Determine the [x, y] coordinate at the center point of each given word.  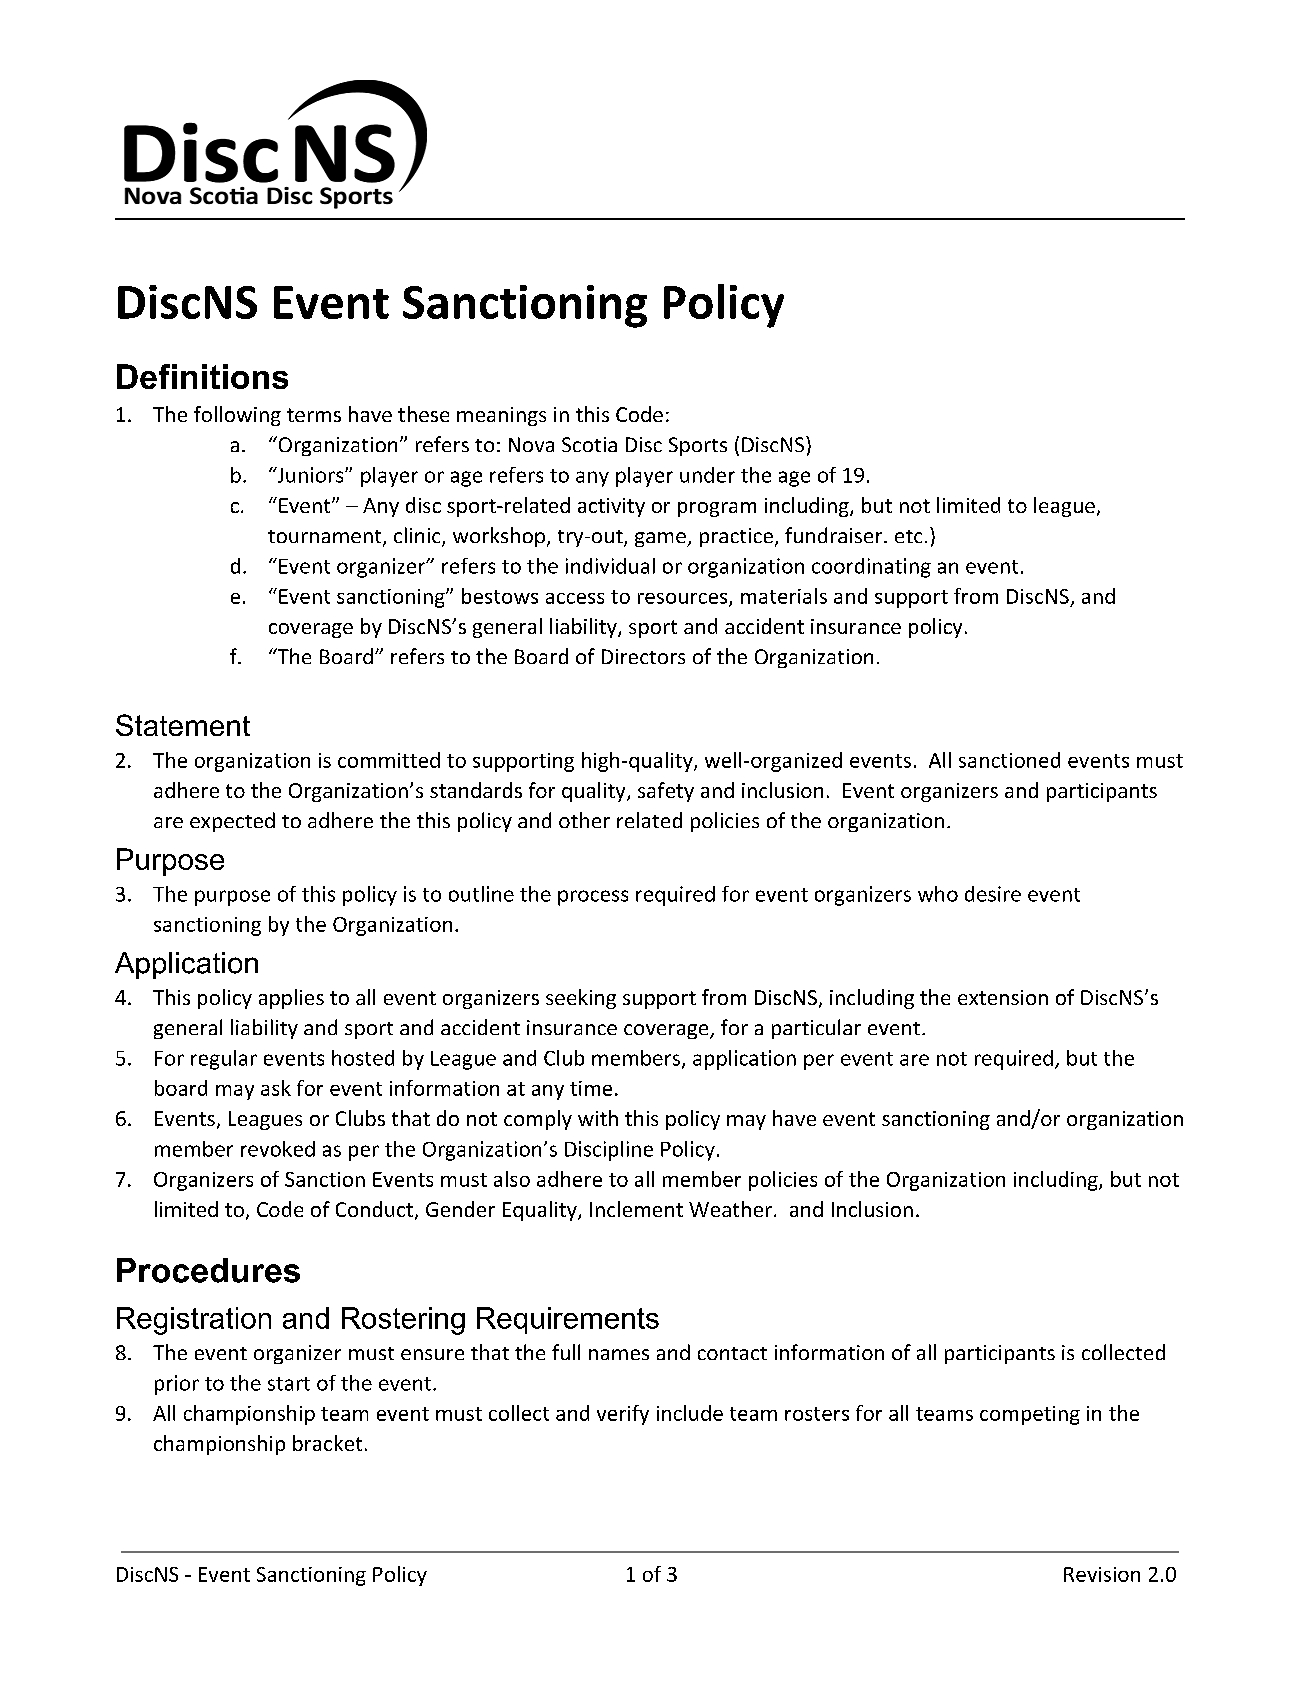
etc [908, 536]
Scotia [589, 444]
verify [623, 1415]
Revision [1102, 1574]
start [289, 1384]
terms [314, 415]
